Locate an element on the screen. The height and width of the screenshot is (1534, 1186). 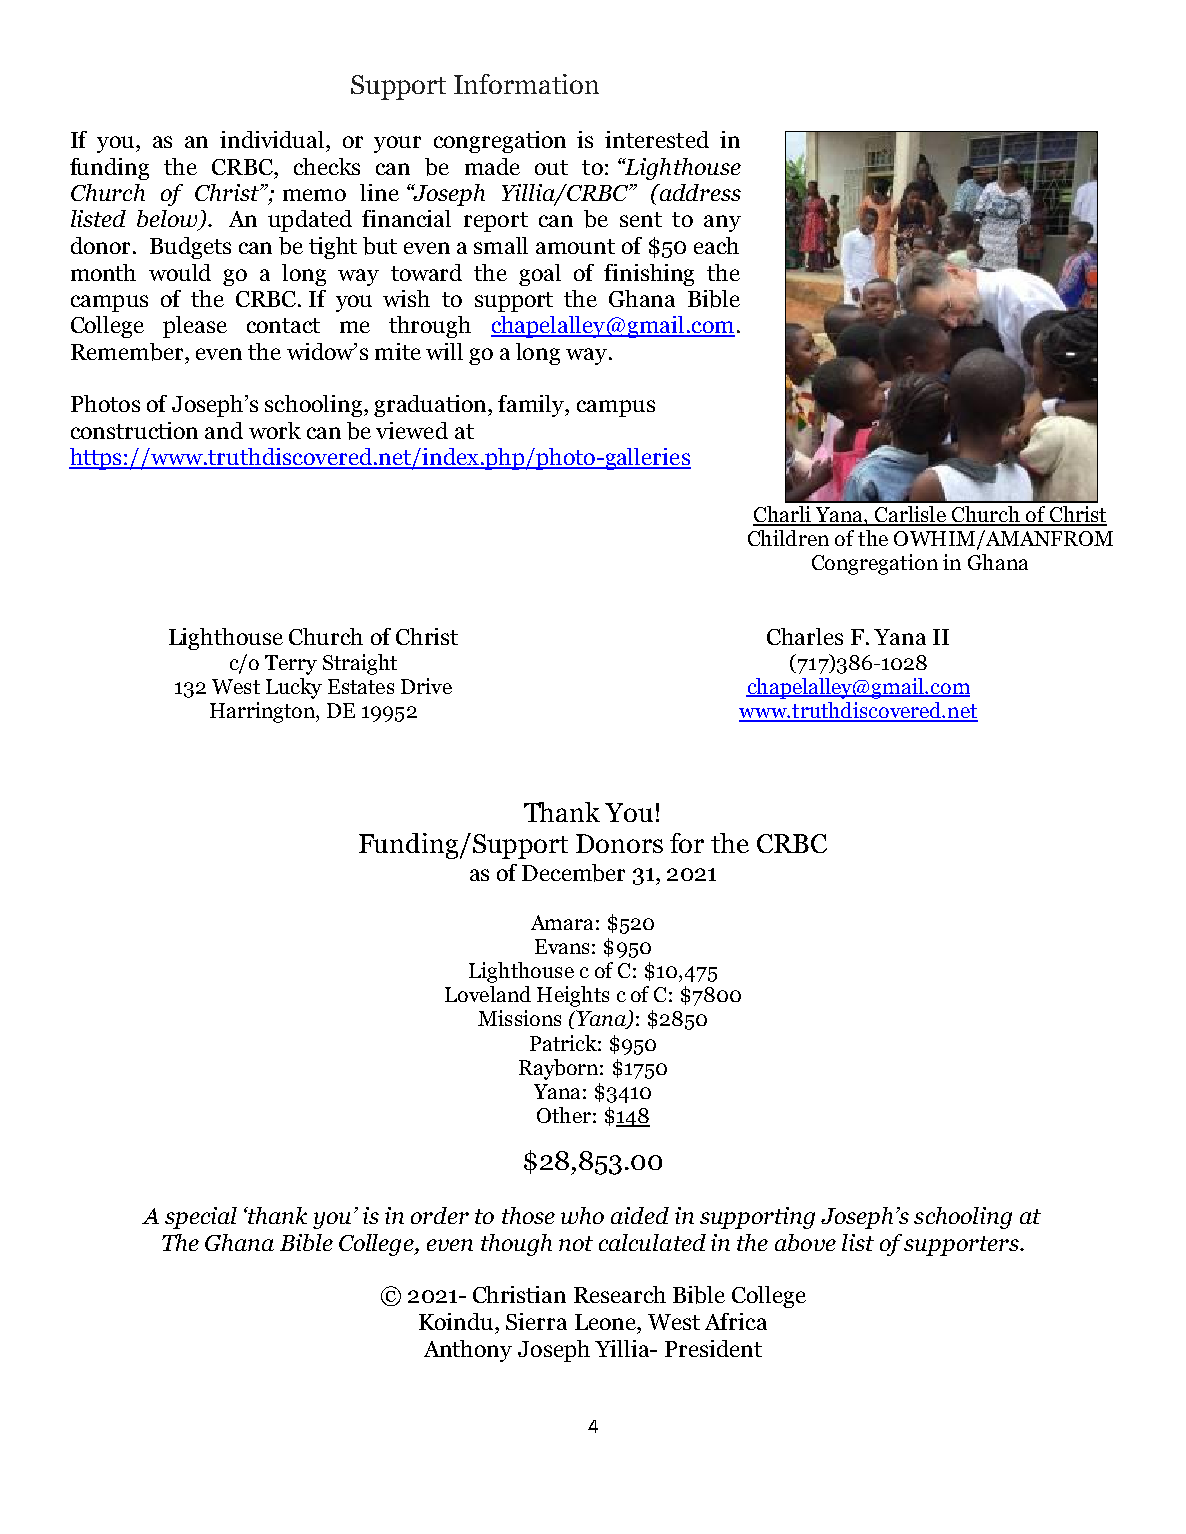
individual is located at coordinates (273, 139).
